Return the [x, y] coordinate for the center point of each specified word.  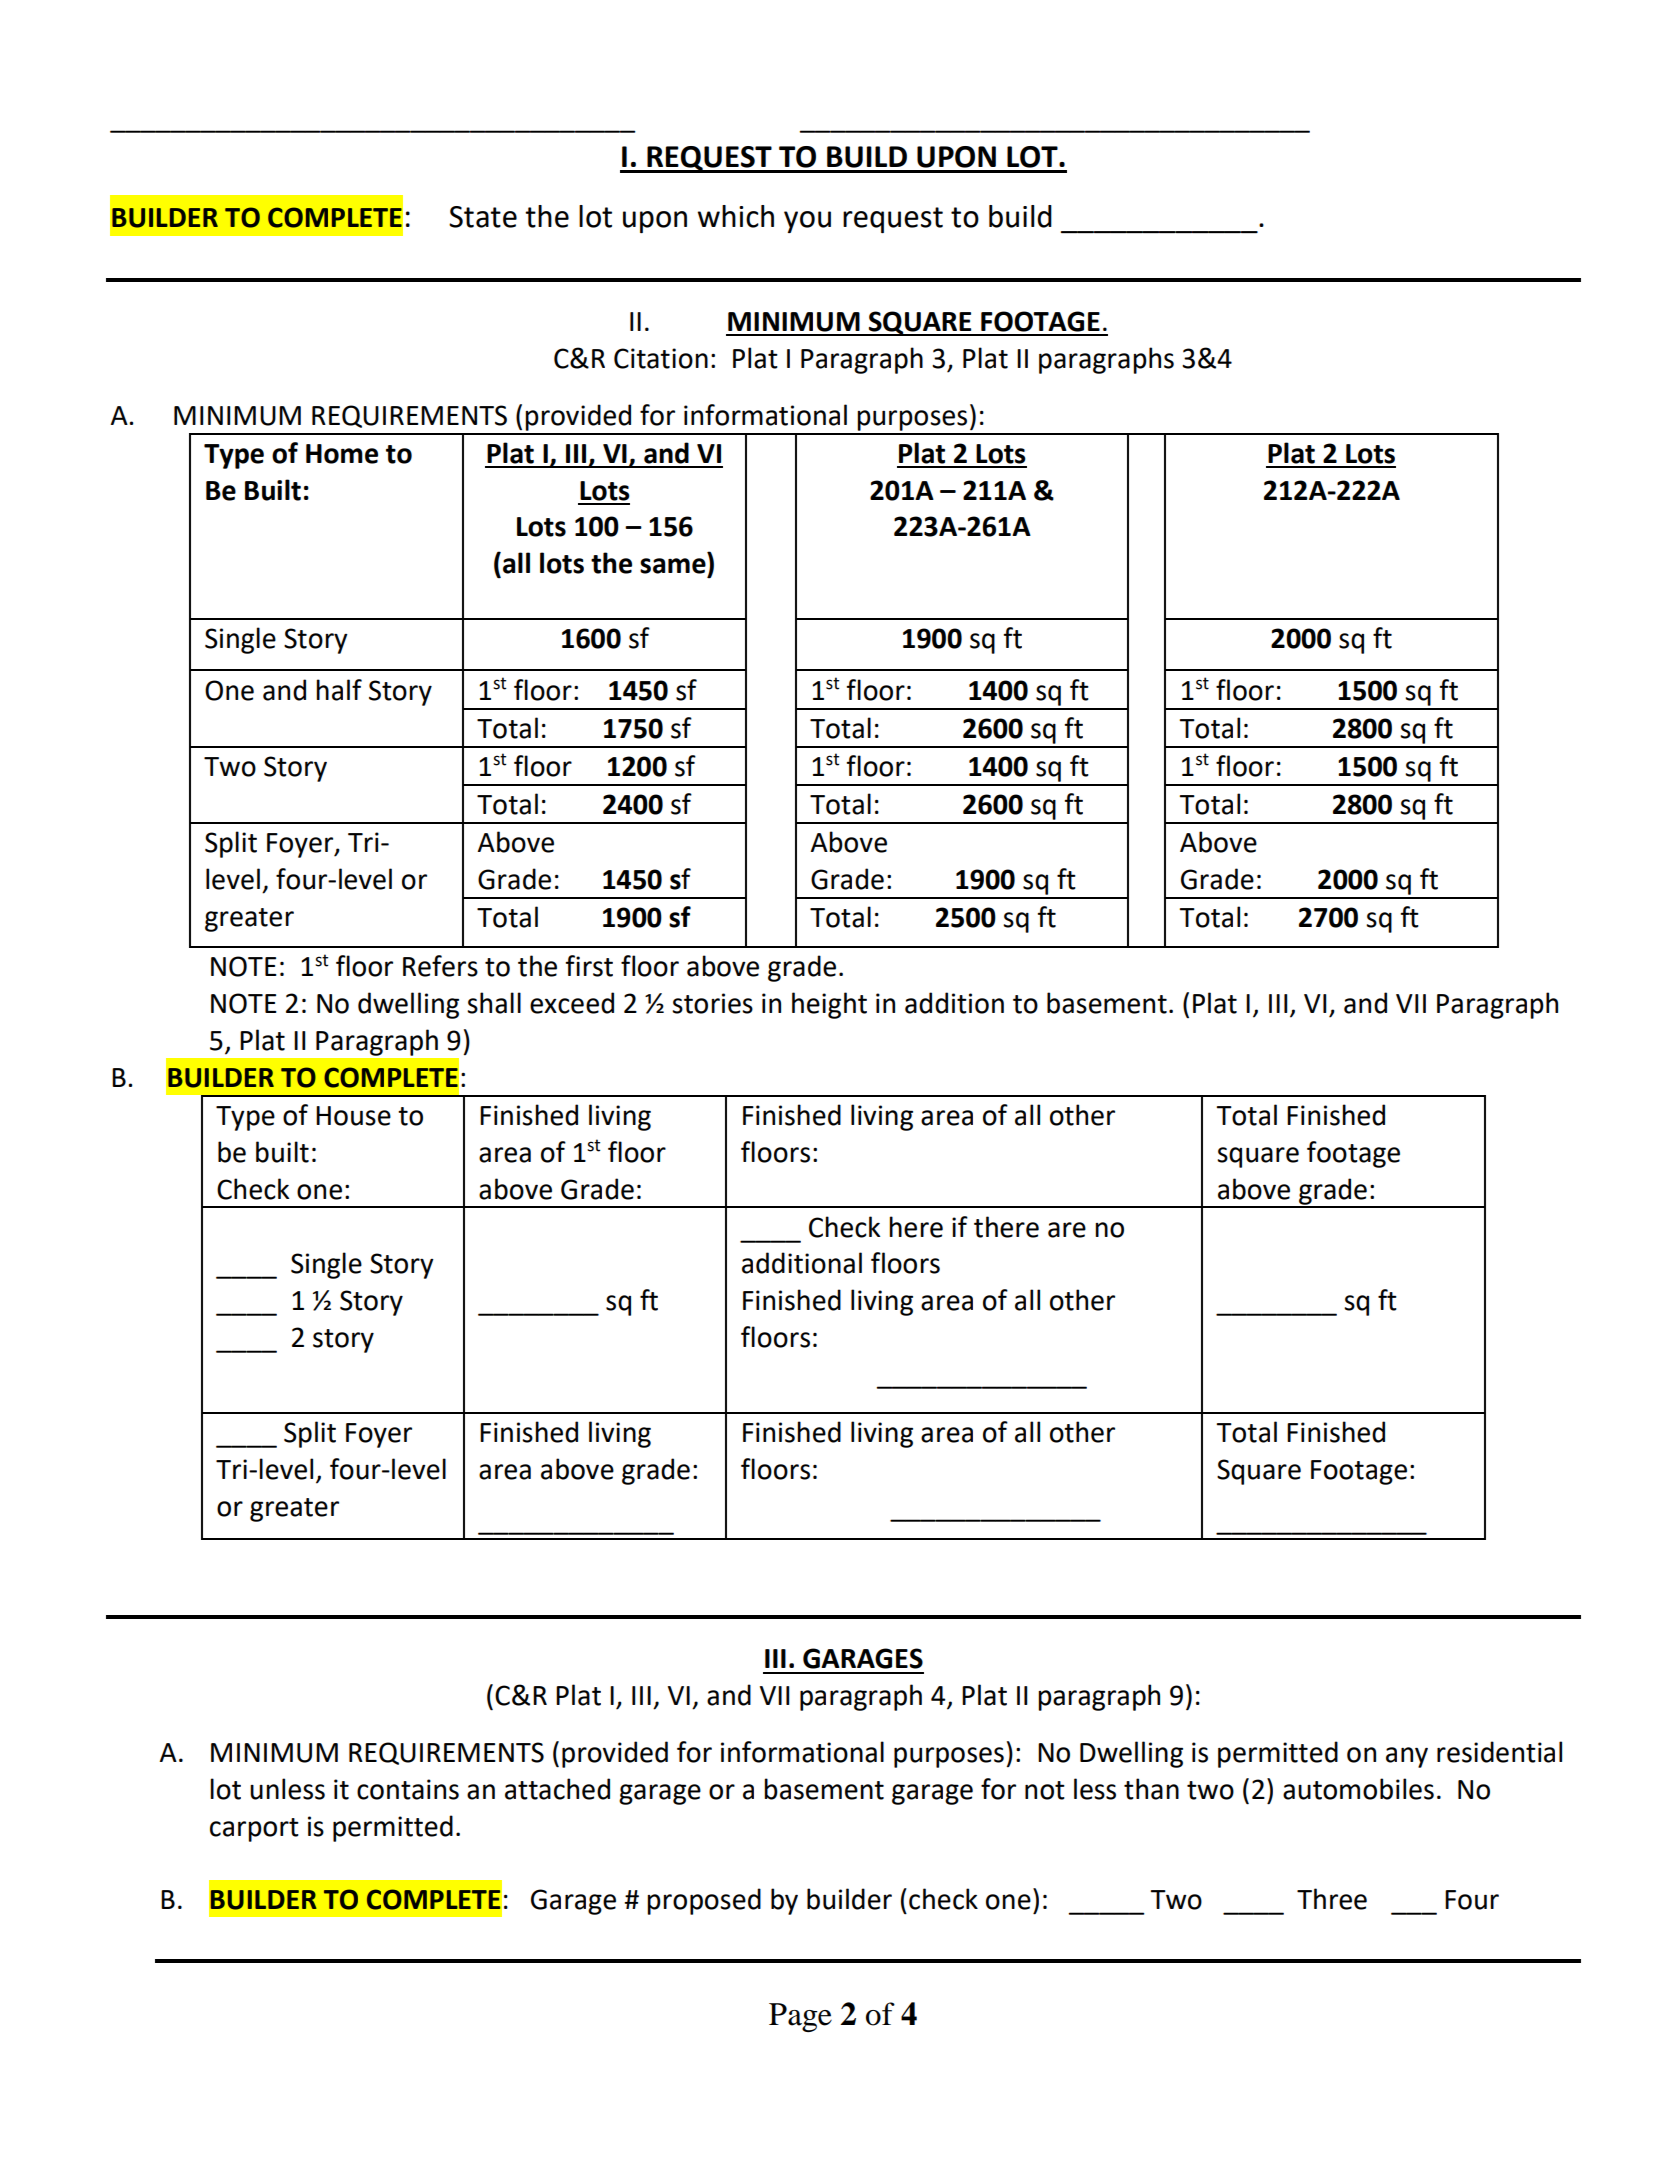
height [829, 1005]
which [736, 216]
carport [254, 1830]
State [483, 217]
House [353, 1116]
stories [712, 1003]
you [807, 222]
